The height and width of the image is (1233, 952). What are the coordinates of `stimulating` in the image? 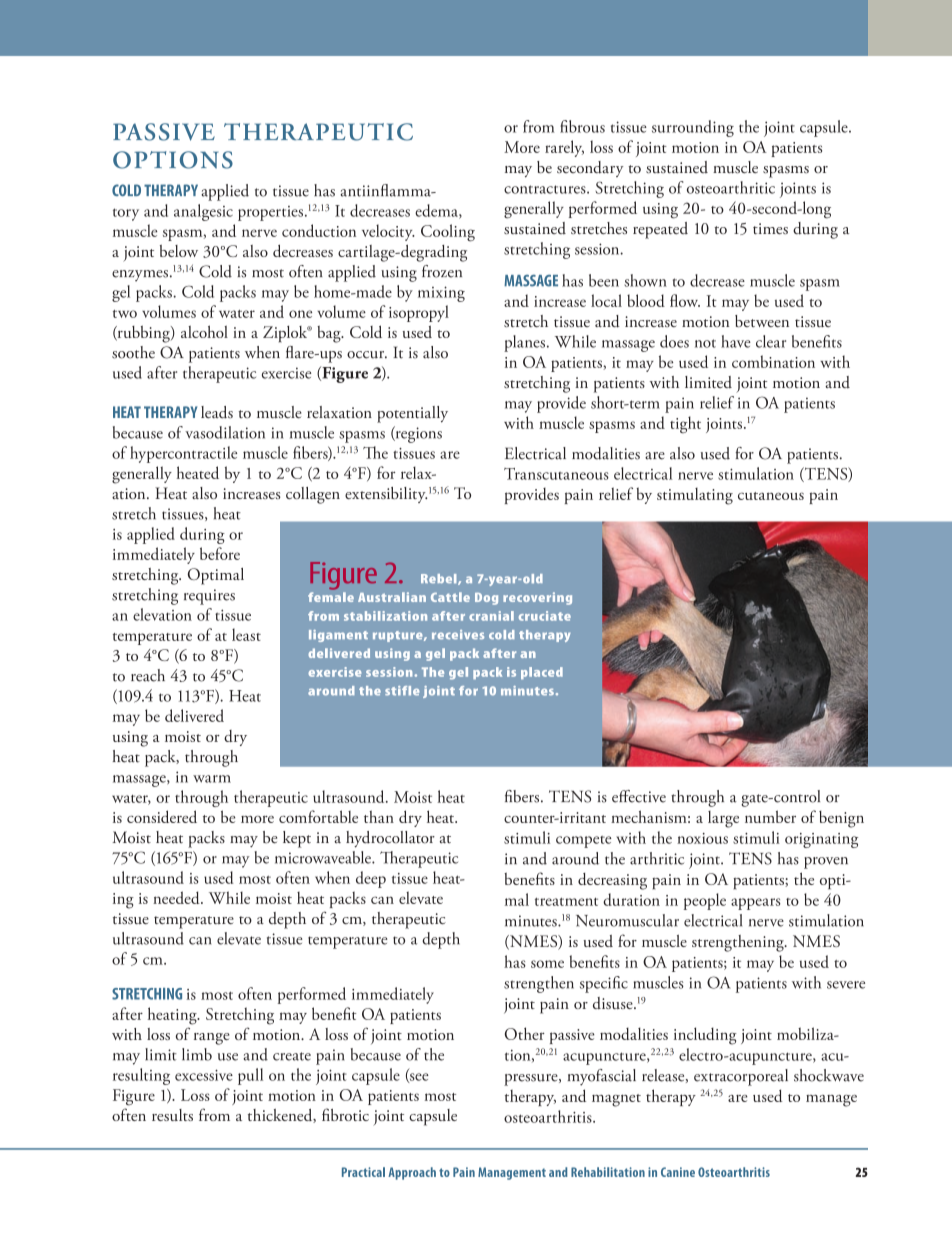 It's located at (695, 496).
